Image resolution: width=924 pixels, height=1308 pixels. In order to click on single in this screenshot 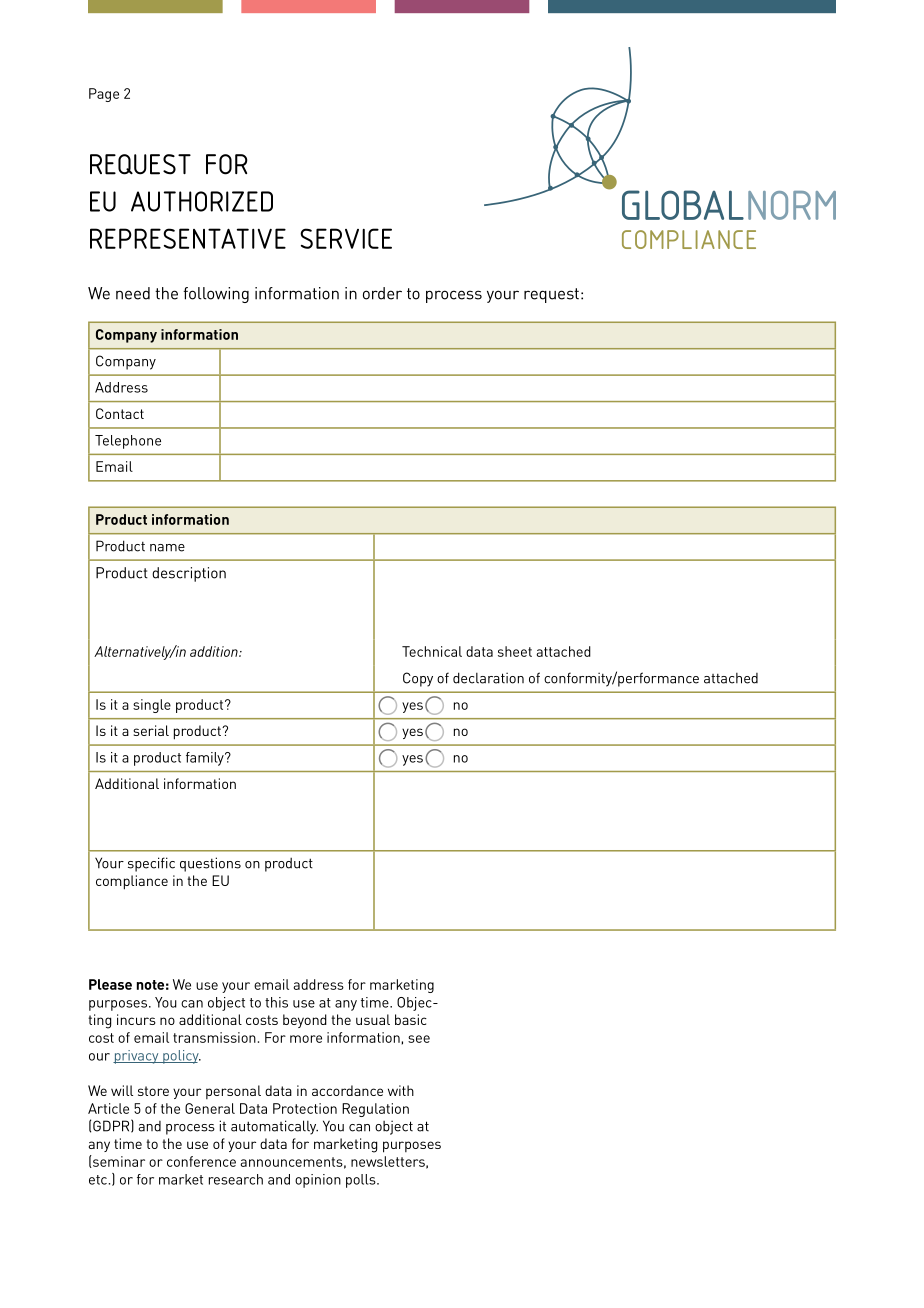, I will do `click(152, 706)`.
